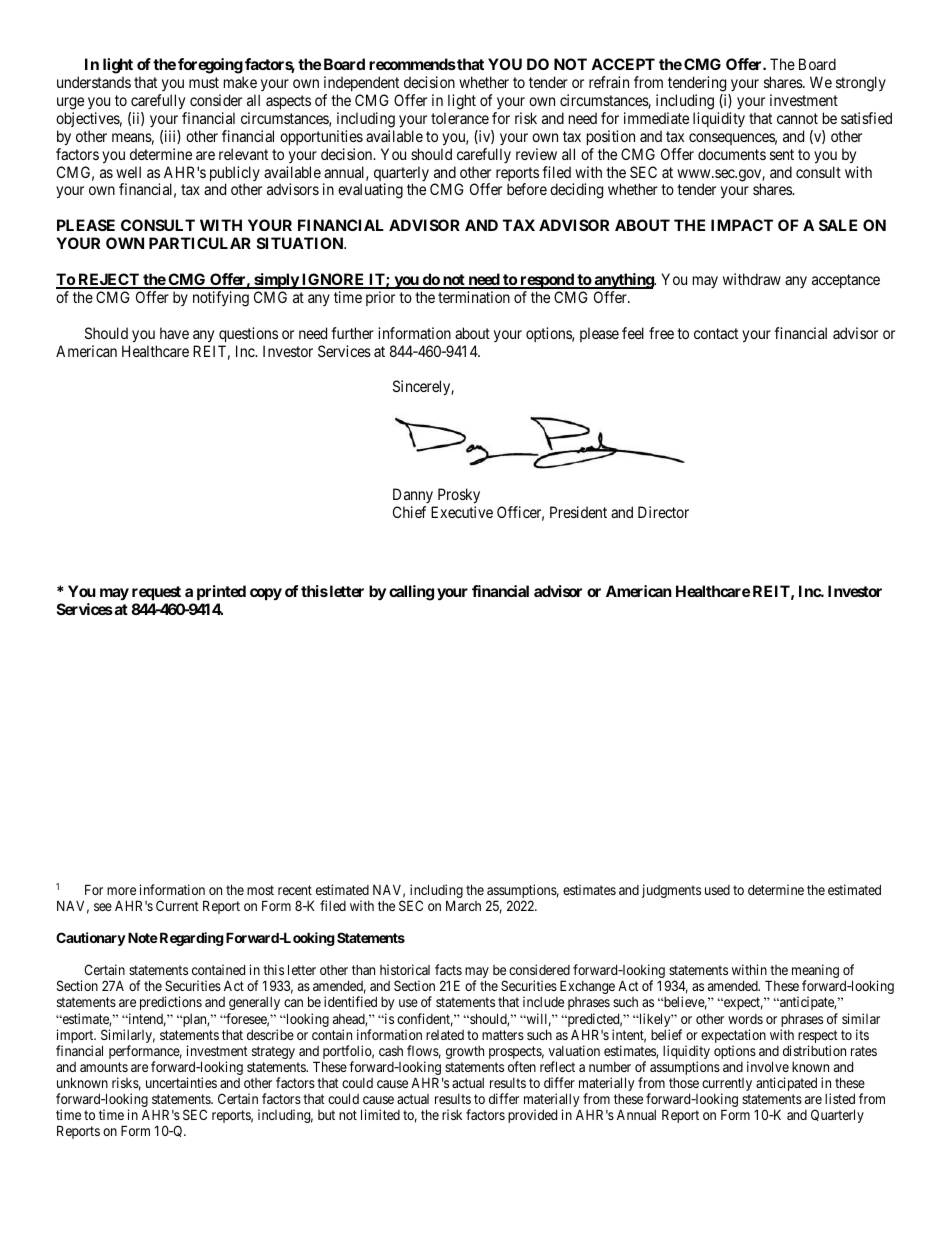 Image resolution: width=952 pixels, height=1233 pixels. What do you see at coordinates (465, 1052) in the page?
I see `growth` at bounding box center [465, 1052].
